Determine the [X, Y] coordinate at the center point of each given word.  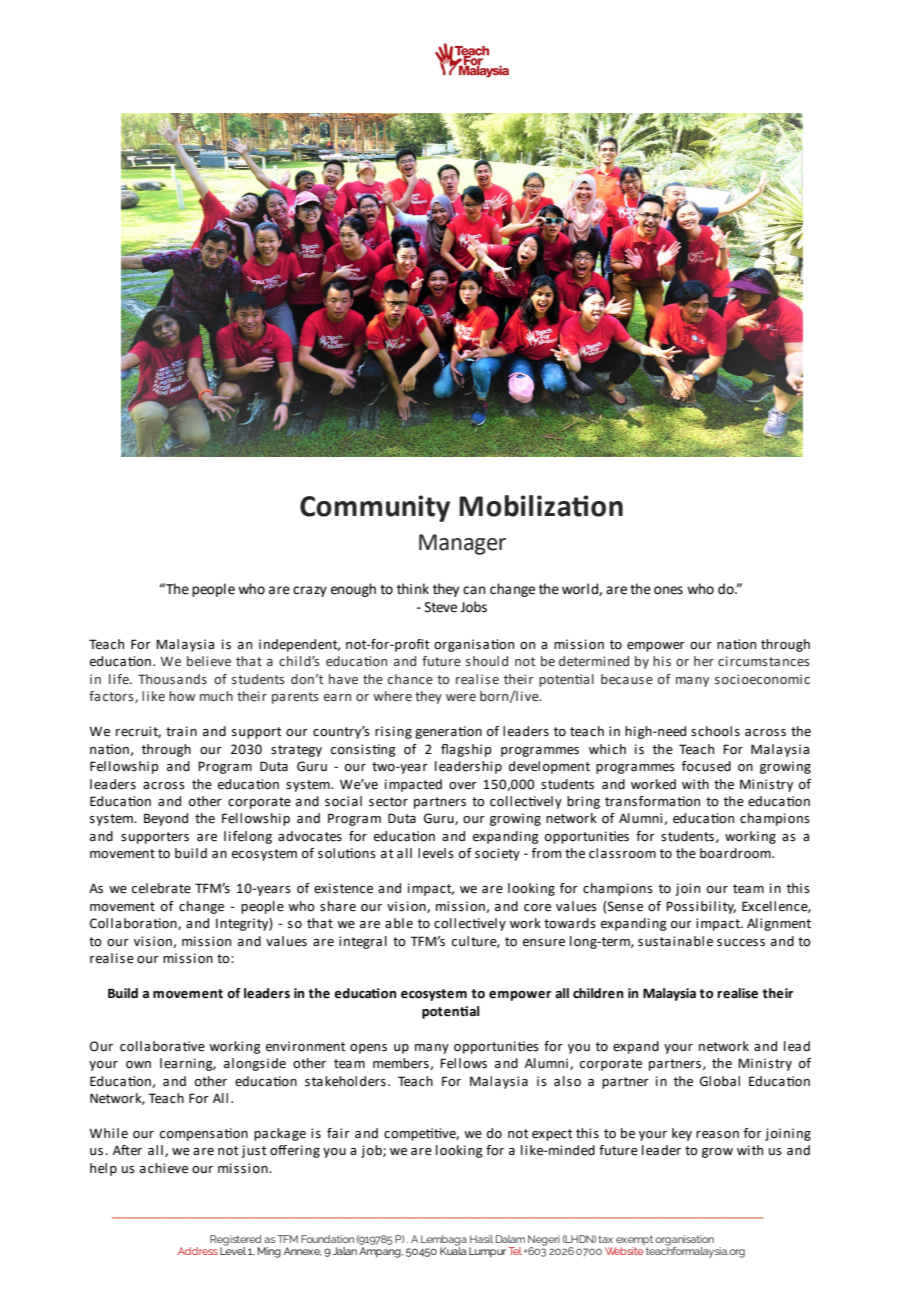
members [402, 1064]
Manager [462, 544]
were [461, 697]
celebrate [161, 888]
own [138, 1065]
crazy [310, 591]
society [497, 854]
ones [668, 590]
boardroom [736, 853]
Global [720, 1081]
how [182, 696]
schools [715, 731]
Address [198, 1251]
